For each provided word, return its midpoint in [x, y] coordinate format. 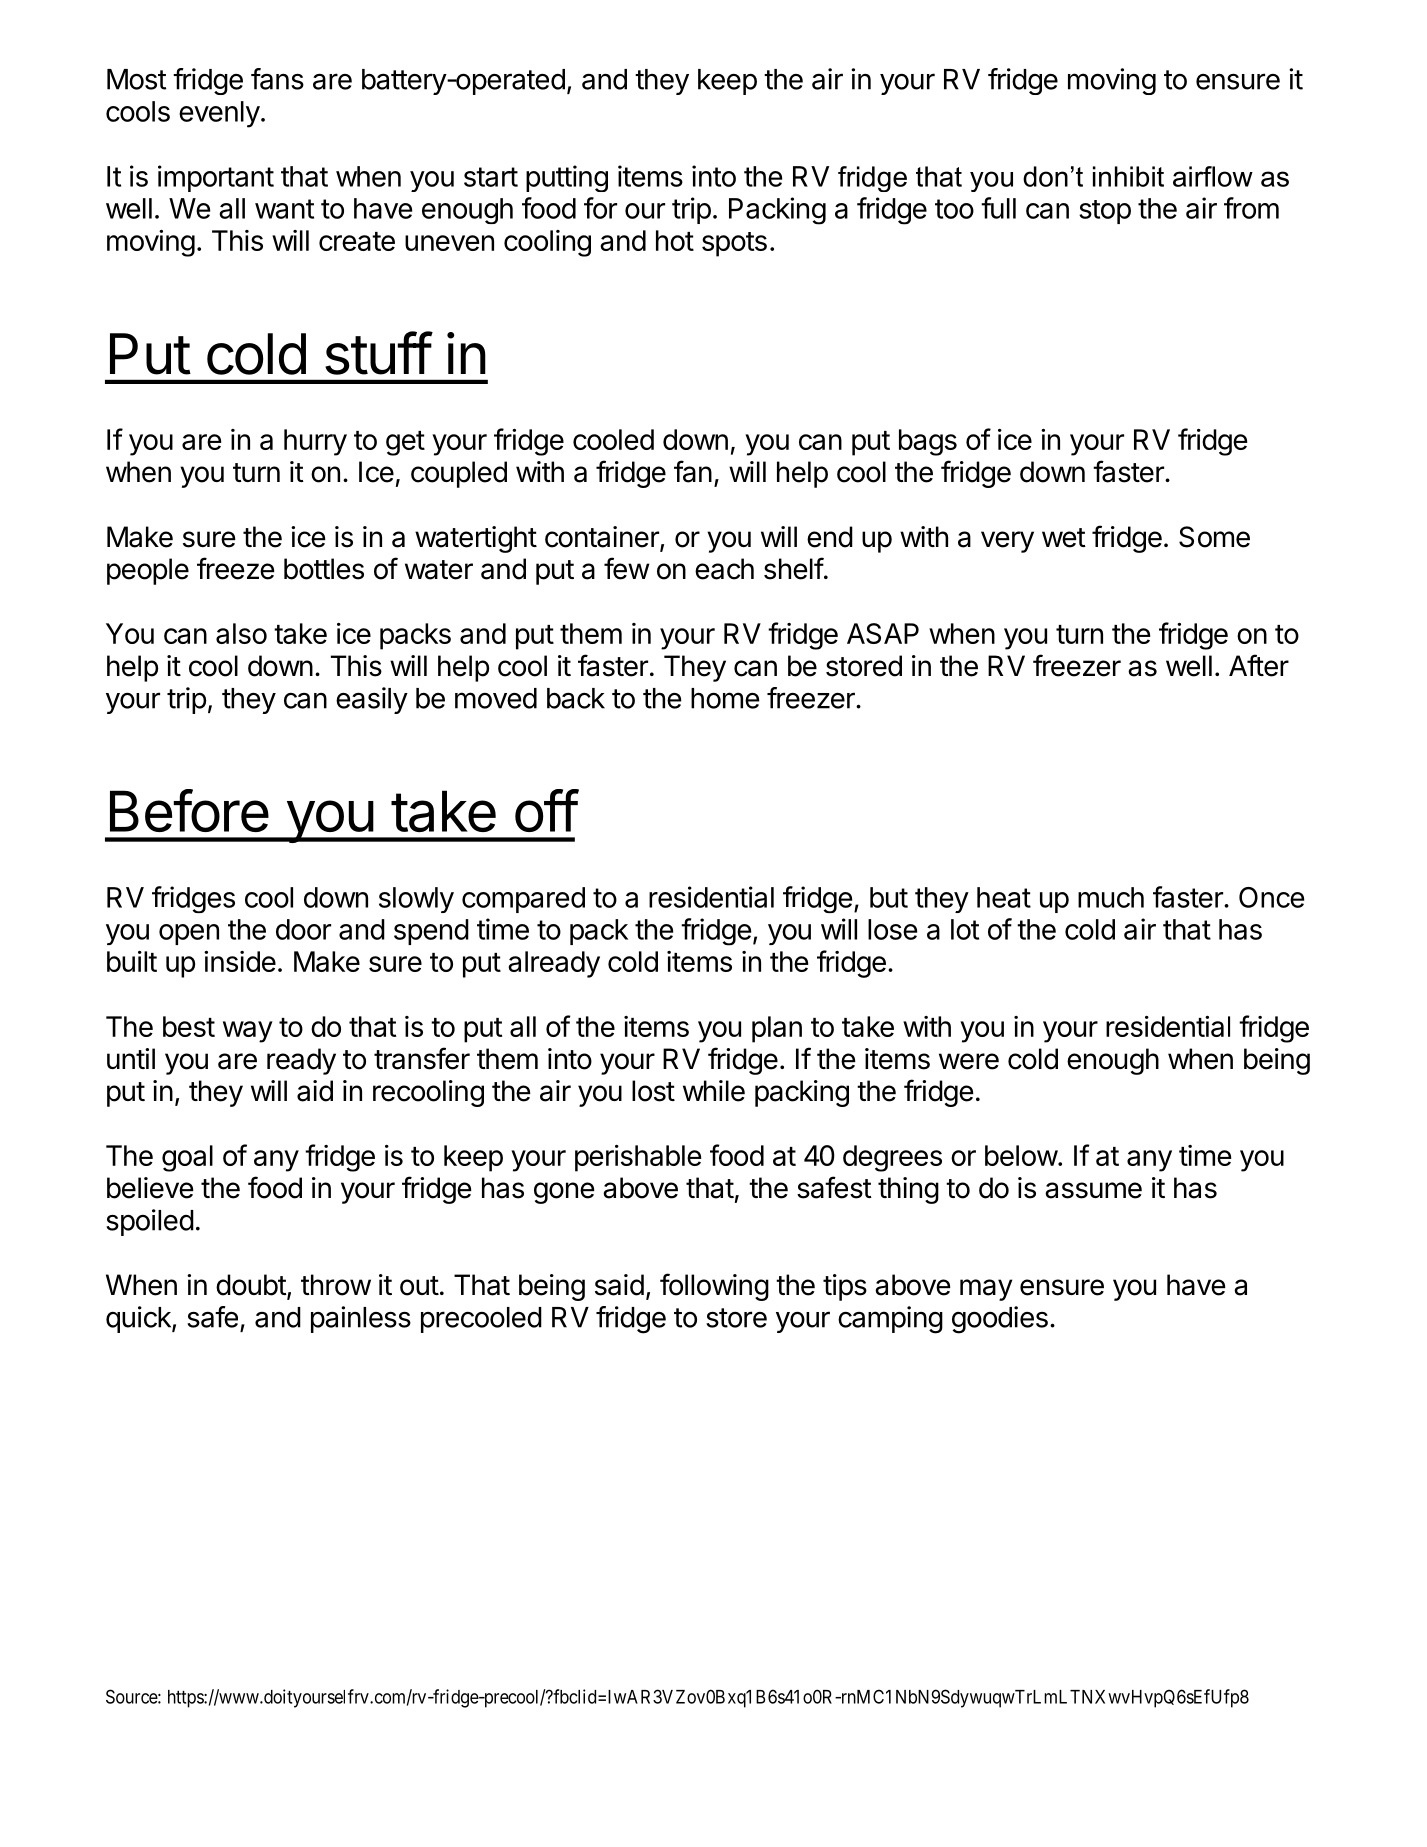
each [724, 569]
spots [734, 244]
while [714, 1091]
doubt [251, 1285]
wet [1064, 538]
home [725, 698]
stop [1105, 212]
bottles [324, 569]
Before [189, 810]
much [1111, 897]
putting [567, 178]
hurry [315, 442]
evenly [219, 114]
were [969, 1061]
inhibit [1128, 176]
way [248, 1032]
